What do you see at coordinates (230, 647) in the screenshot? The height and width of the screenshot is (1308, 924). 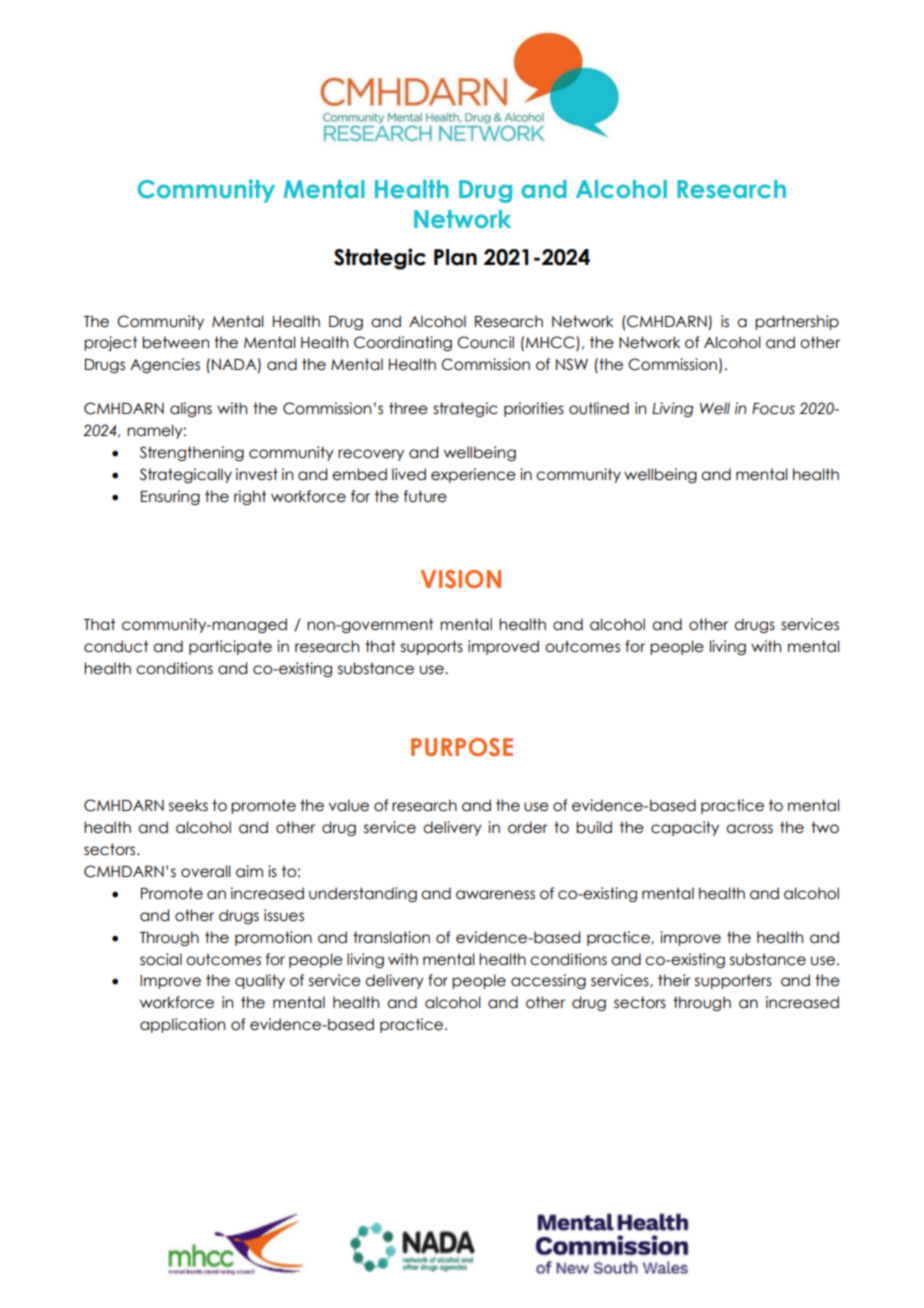 I see `participate` at bounding box center [230, 647].
